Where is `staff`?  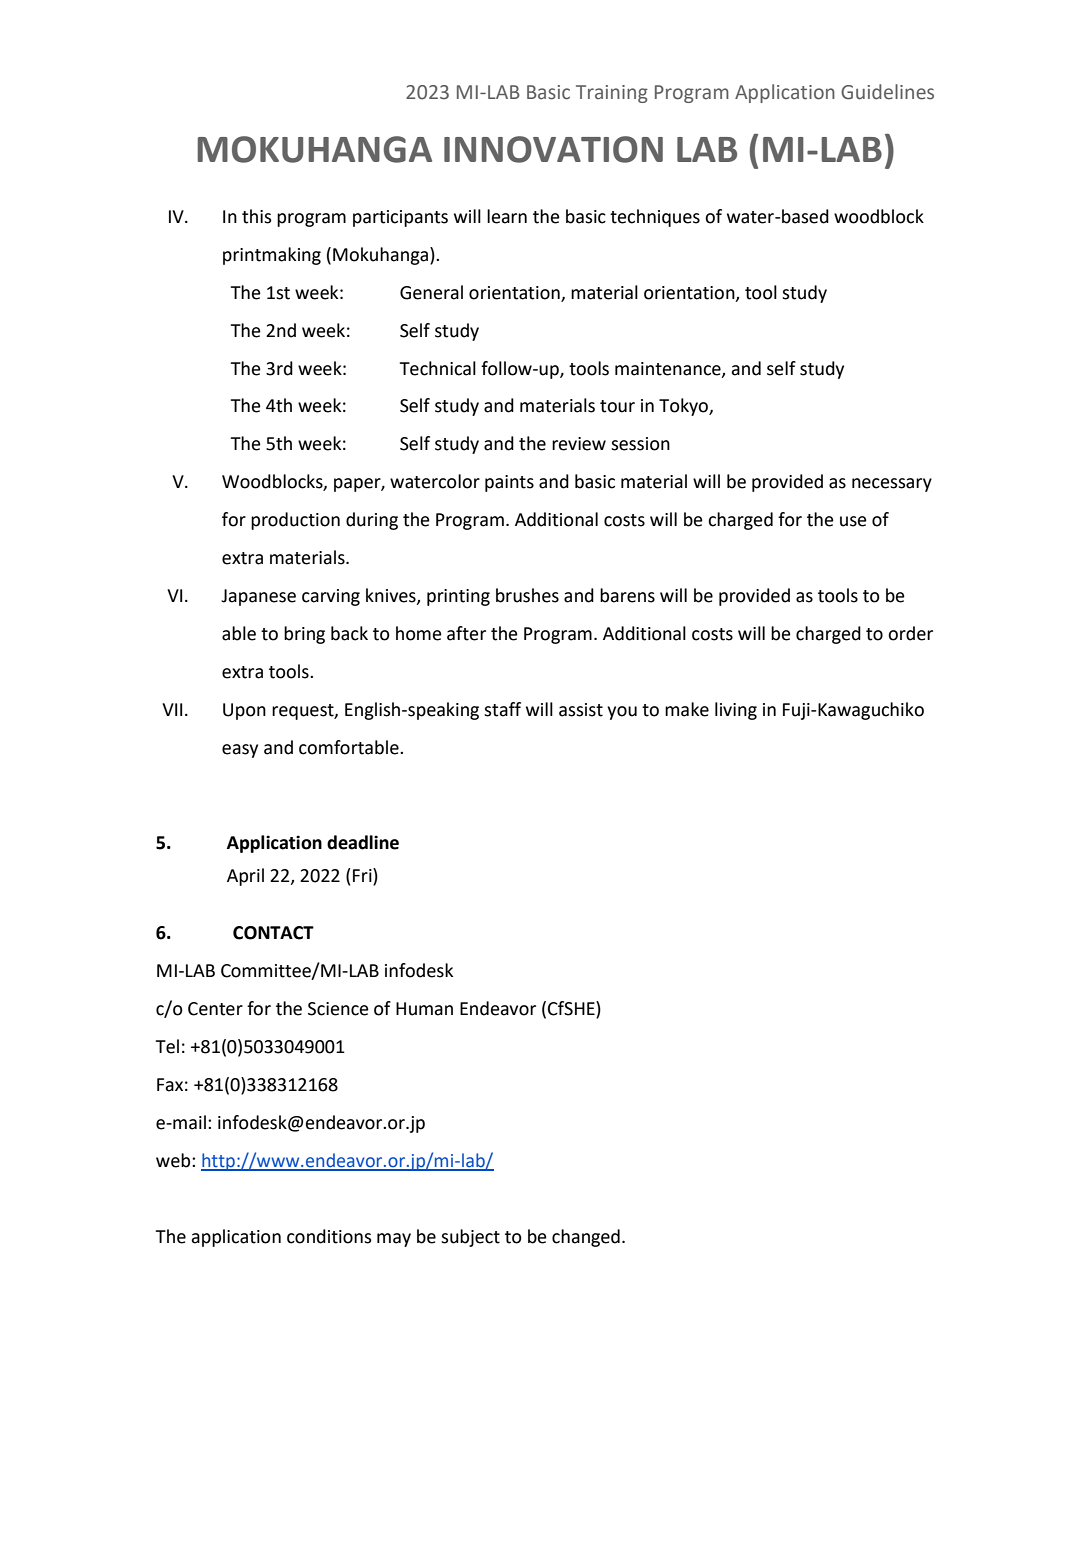
staff is located at coordinates (502, 709).
